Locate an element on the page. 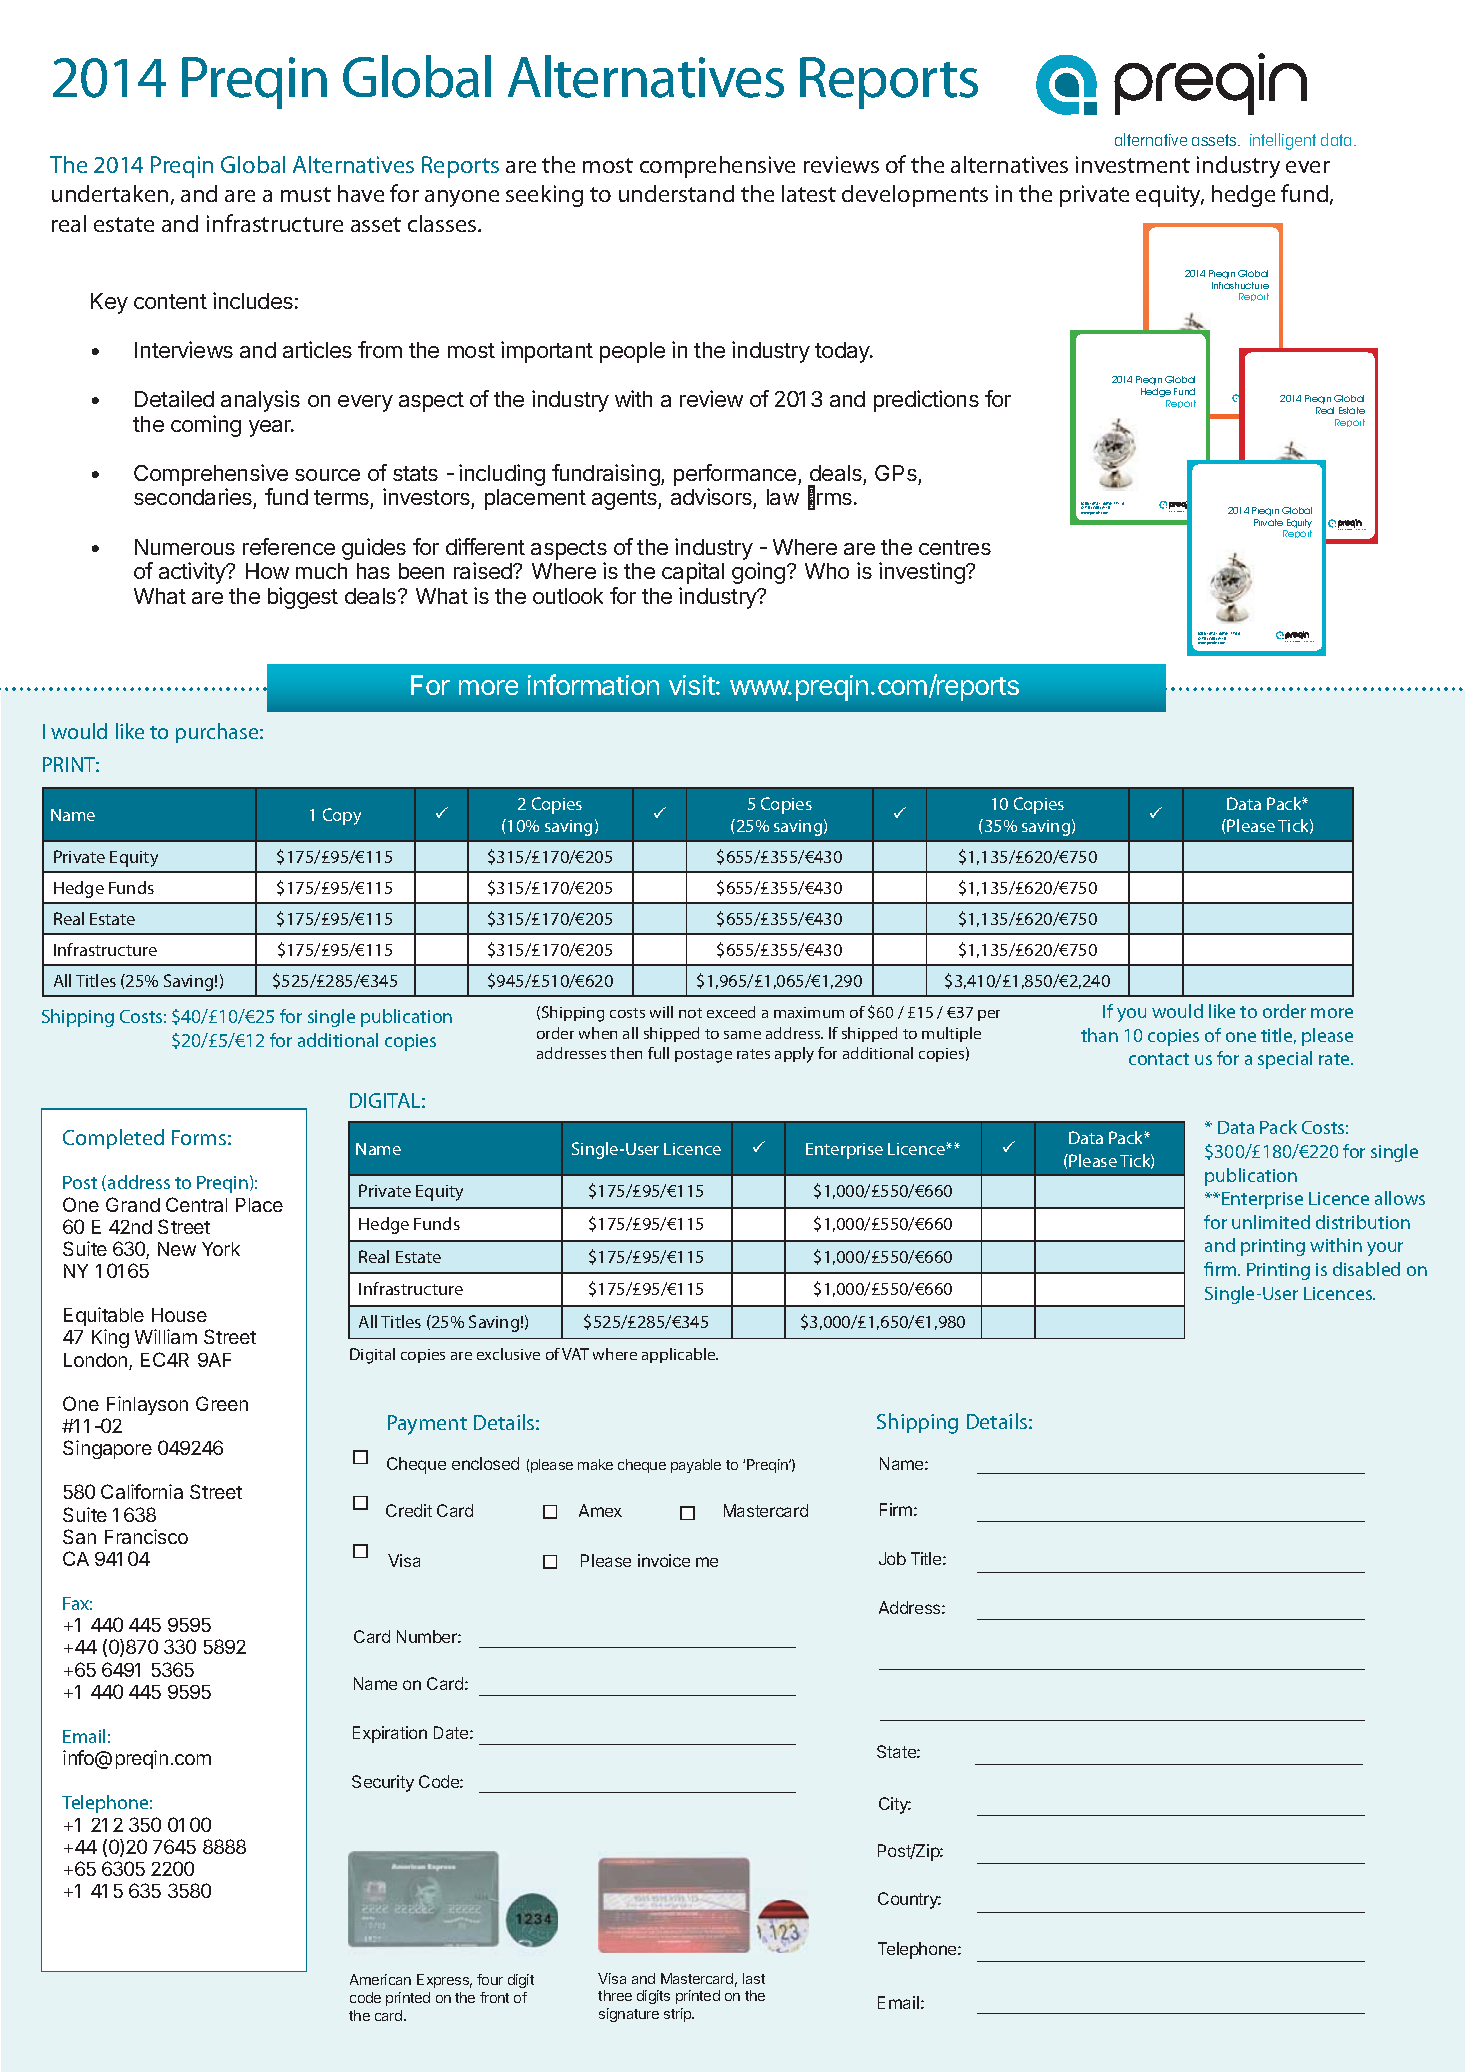 The height and width of the document is (2072, 1465). must is located at coordinates (306, 194).
